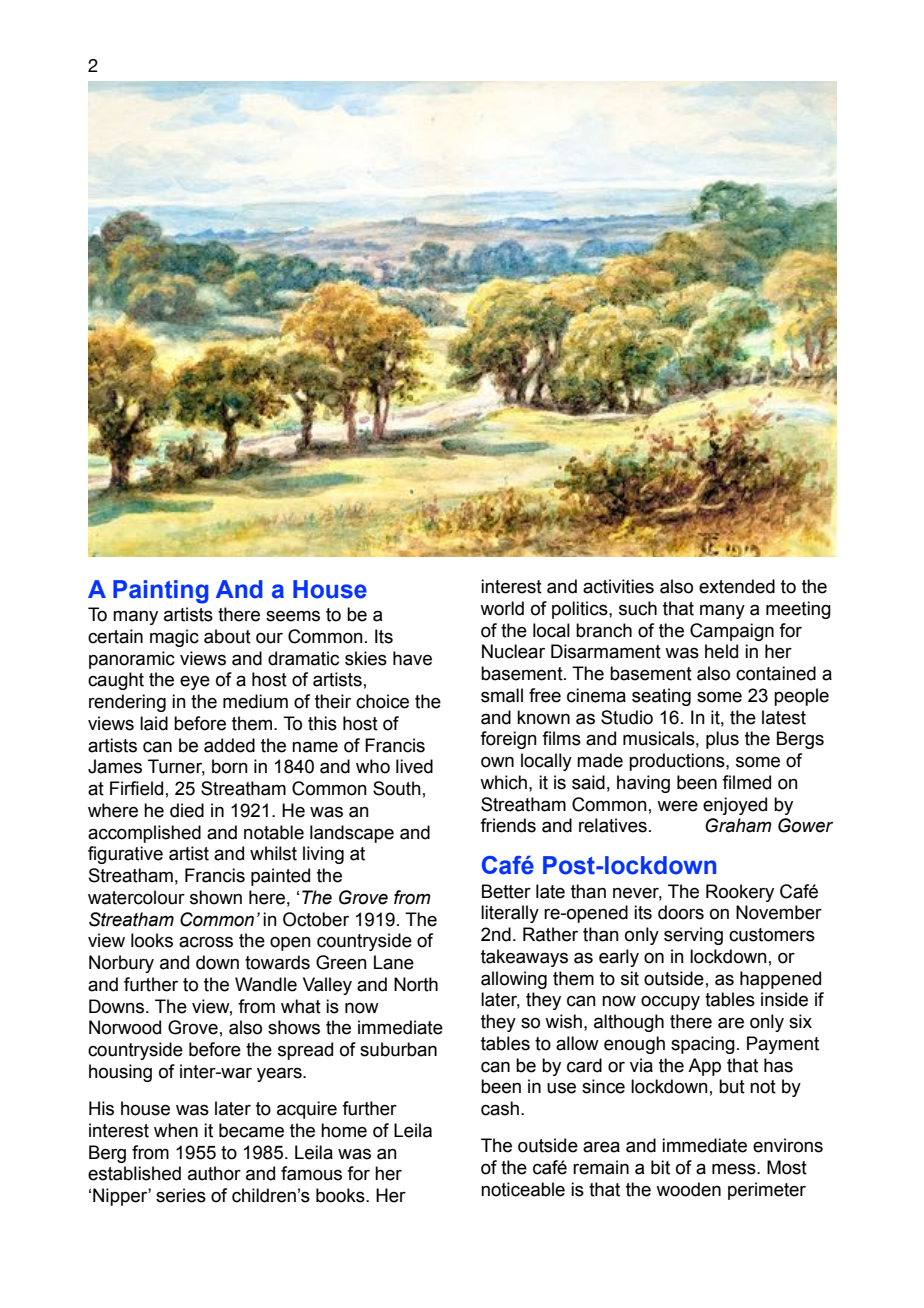 Image resolution: width=924 pixels, height=1308 pixels. I want to click on extended, so click(737, 586).
